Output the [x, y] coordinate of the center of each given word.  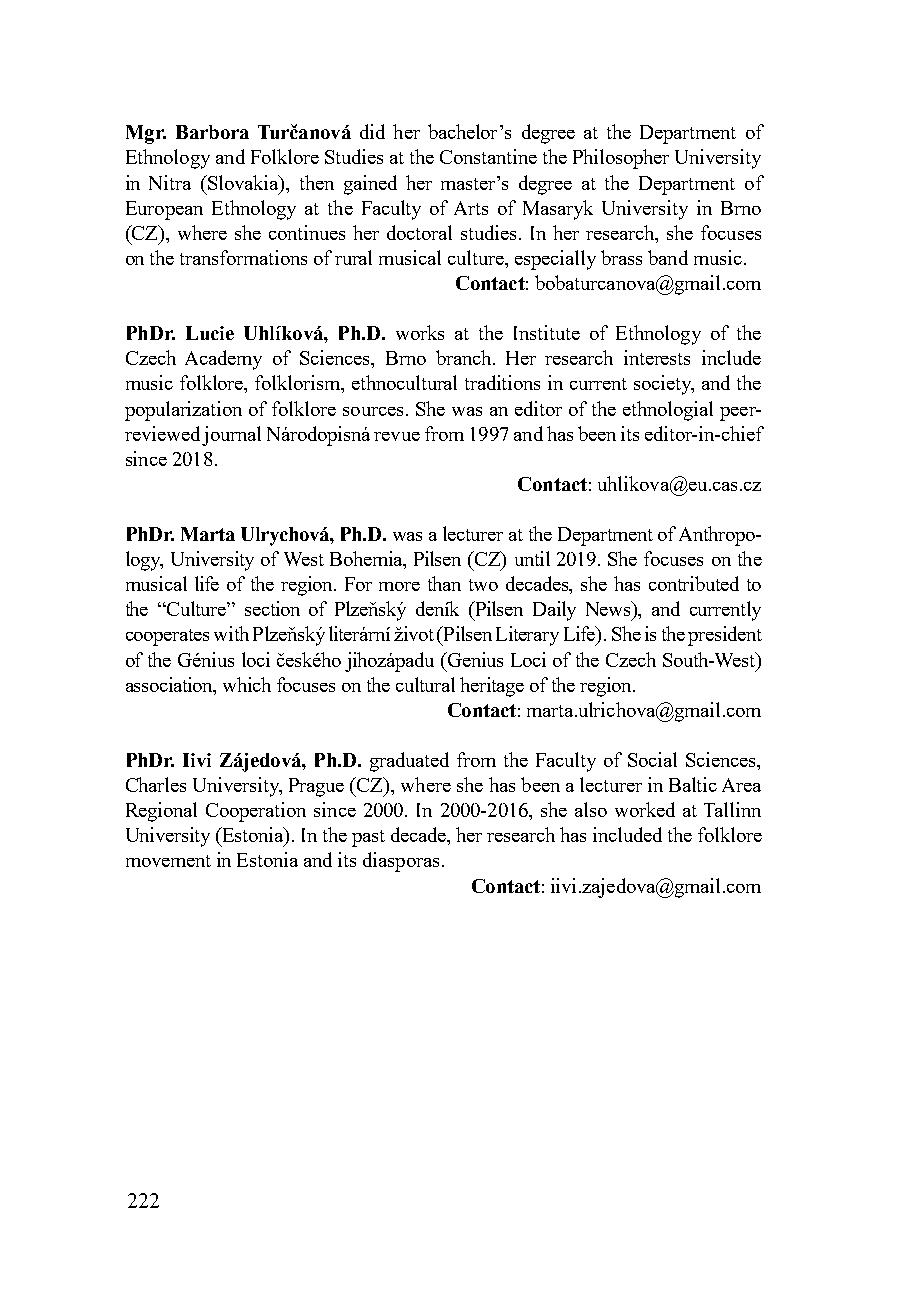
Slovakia [243, 182]
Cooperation [256, 812]
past [368, 838]
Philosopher [621, 159]
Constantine [488, 156]
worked [645, 809]
